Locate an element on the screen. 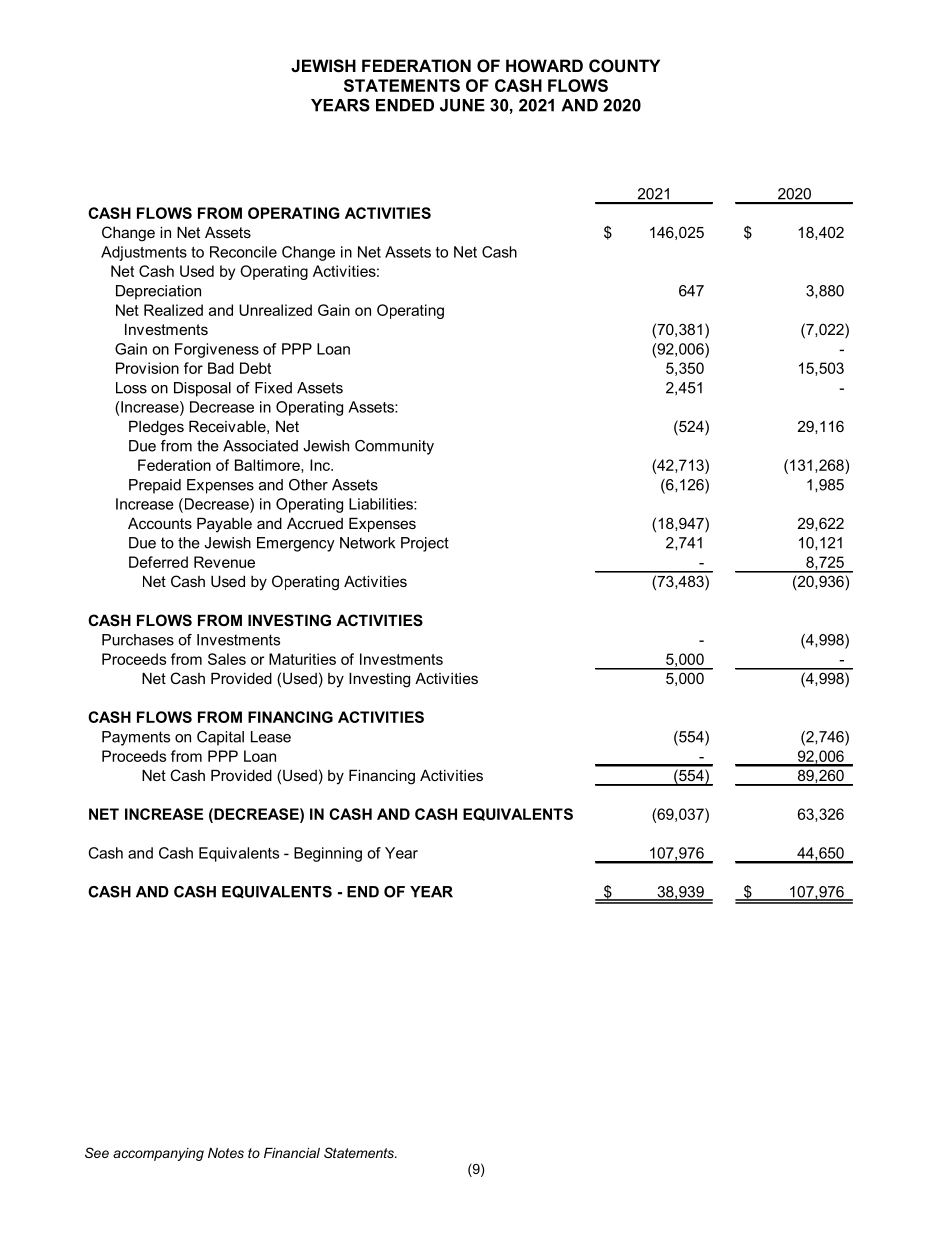 The height and width of the screenshot is (1233, 952). Payments is located at coordinates (136, 738).
